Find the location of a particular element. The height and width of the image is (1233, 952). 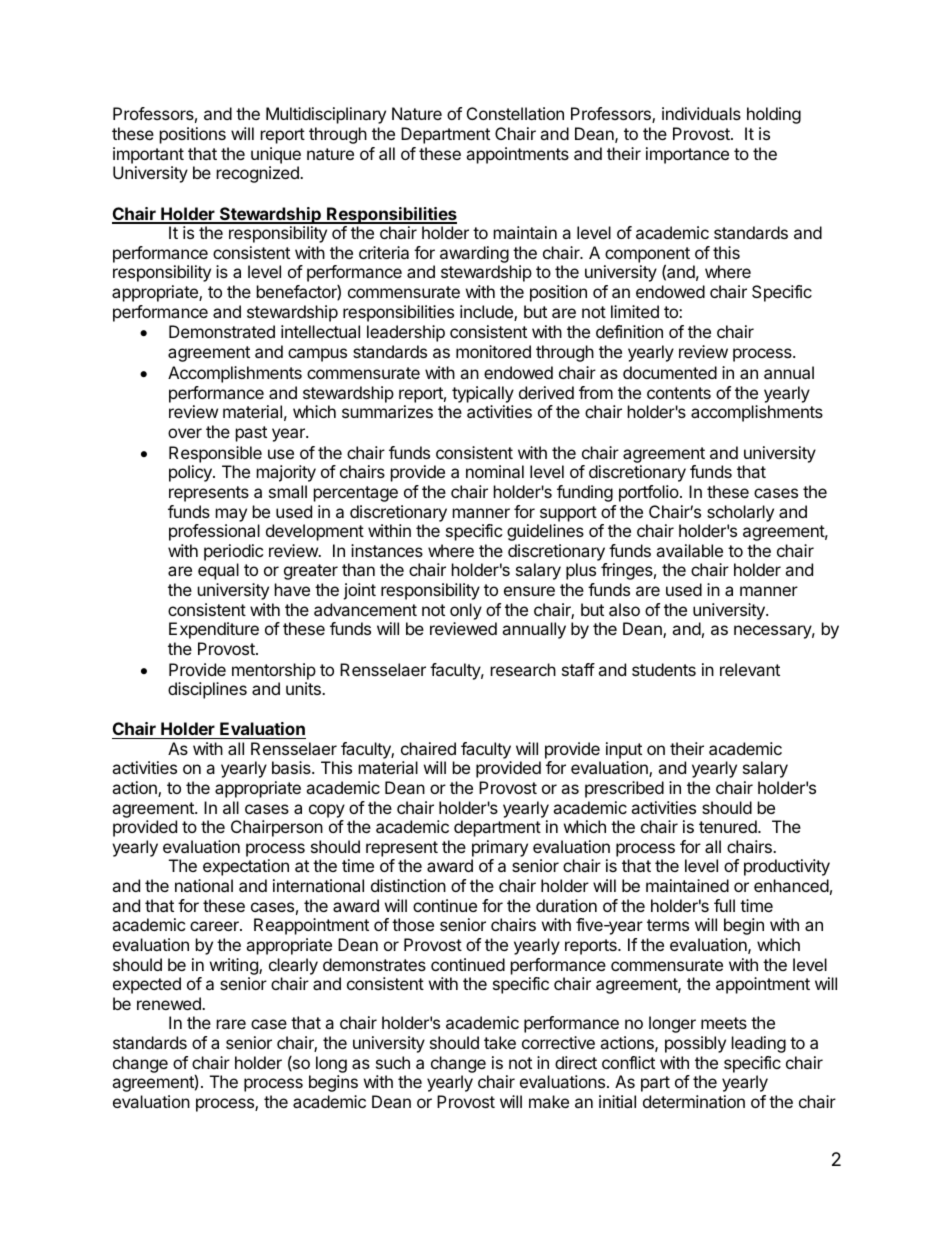

Expenditure is located at coordinates (214, 630).
